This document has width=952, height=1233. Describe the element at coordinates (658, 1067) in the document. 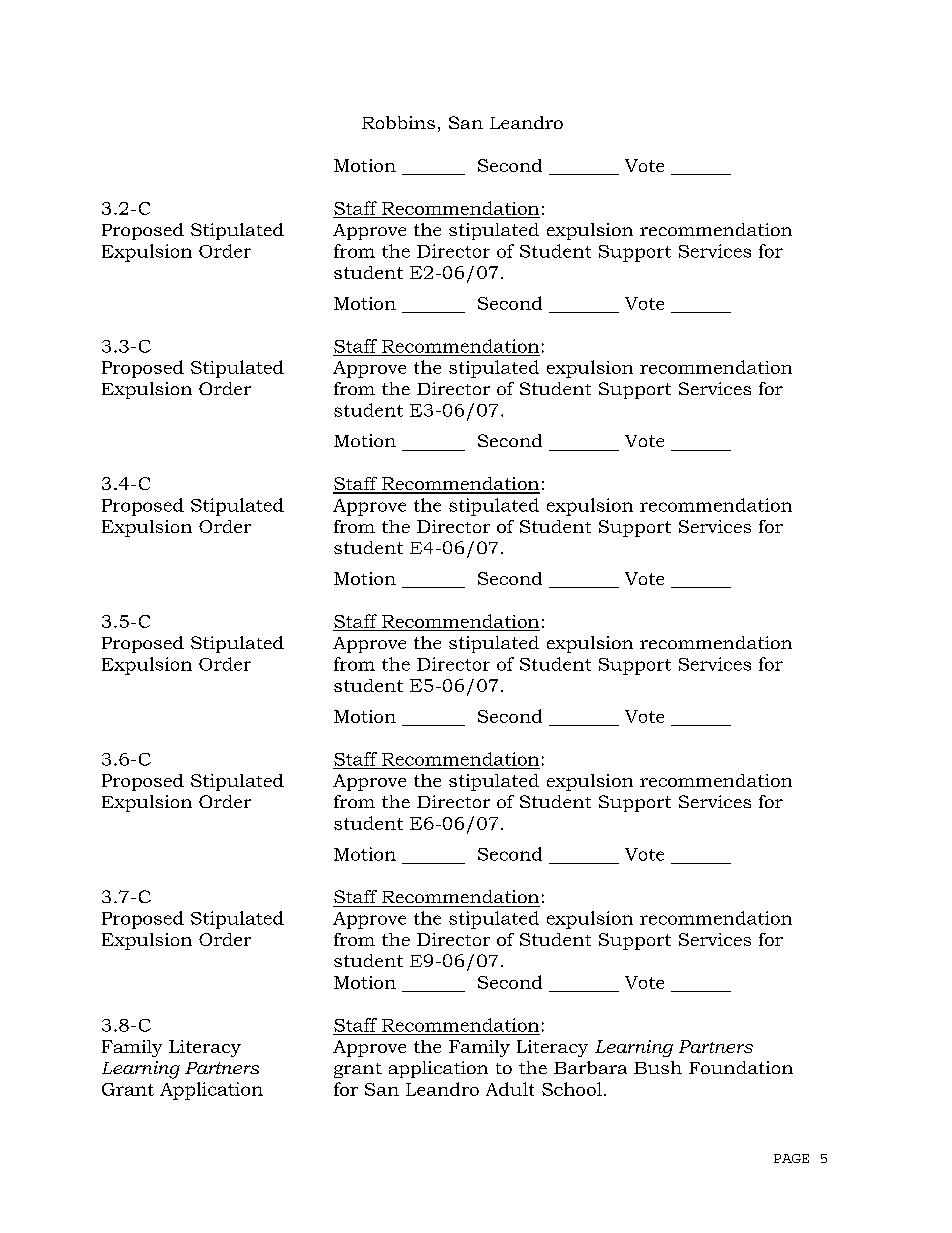

I see `Bush` at that location.
